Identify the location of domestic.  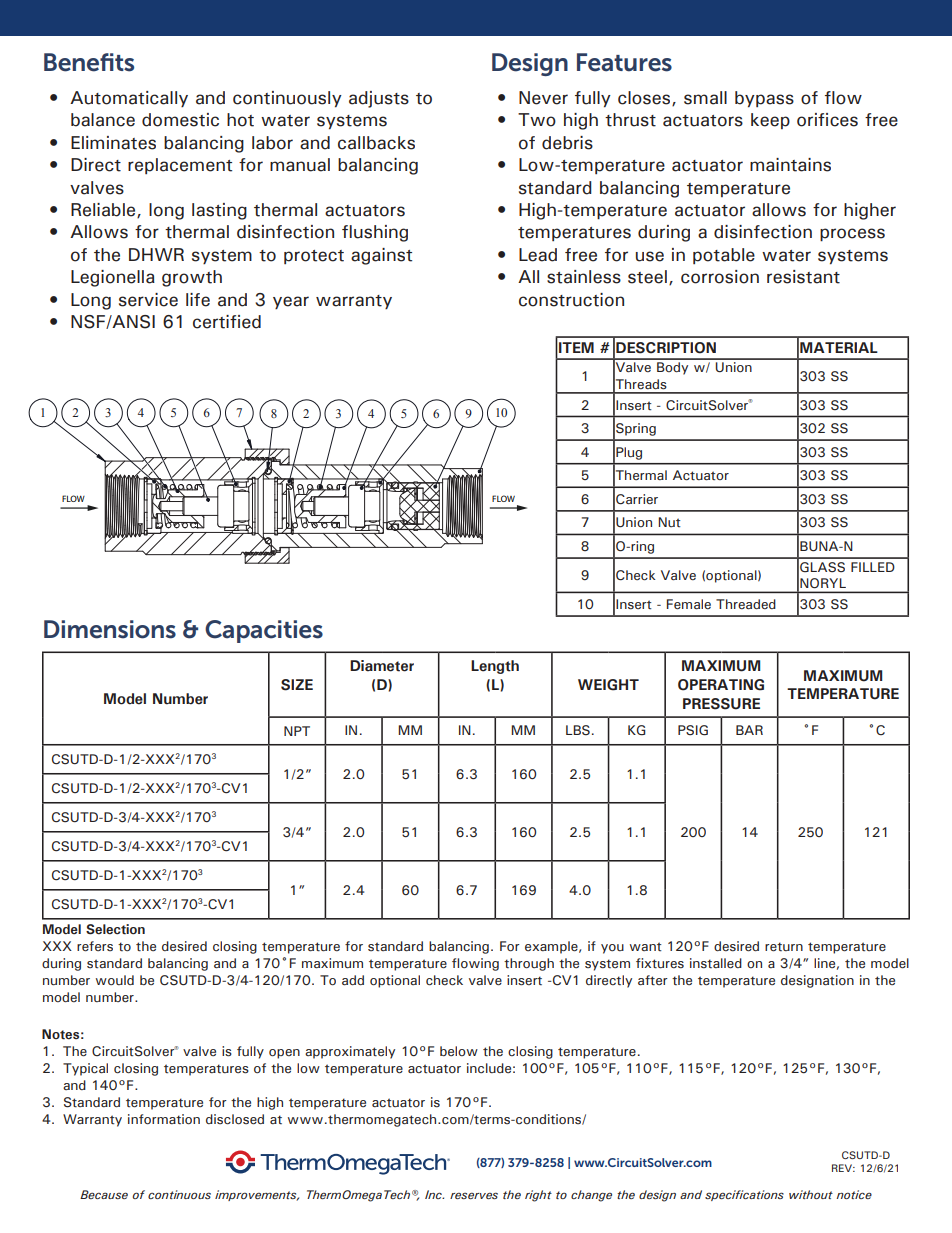
(180, 120).
